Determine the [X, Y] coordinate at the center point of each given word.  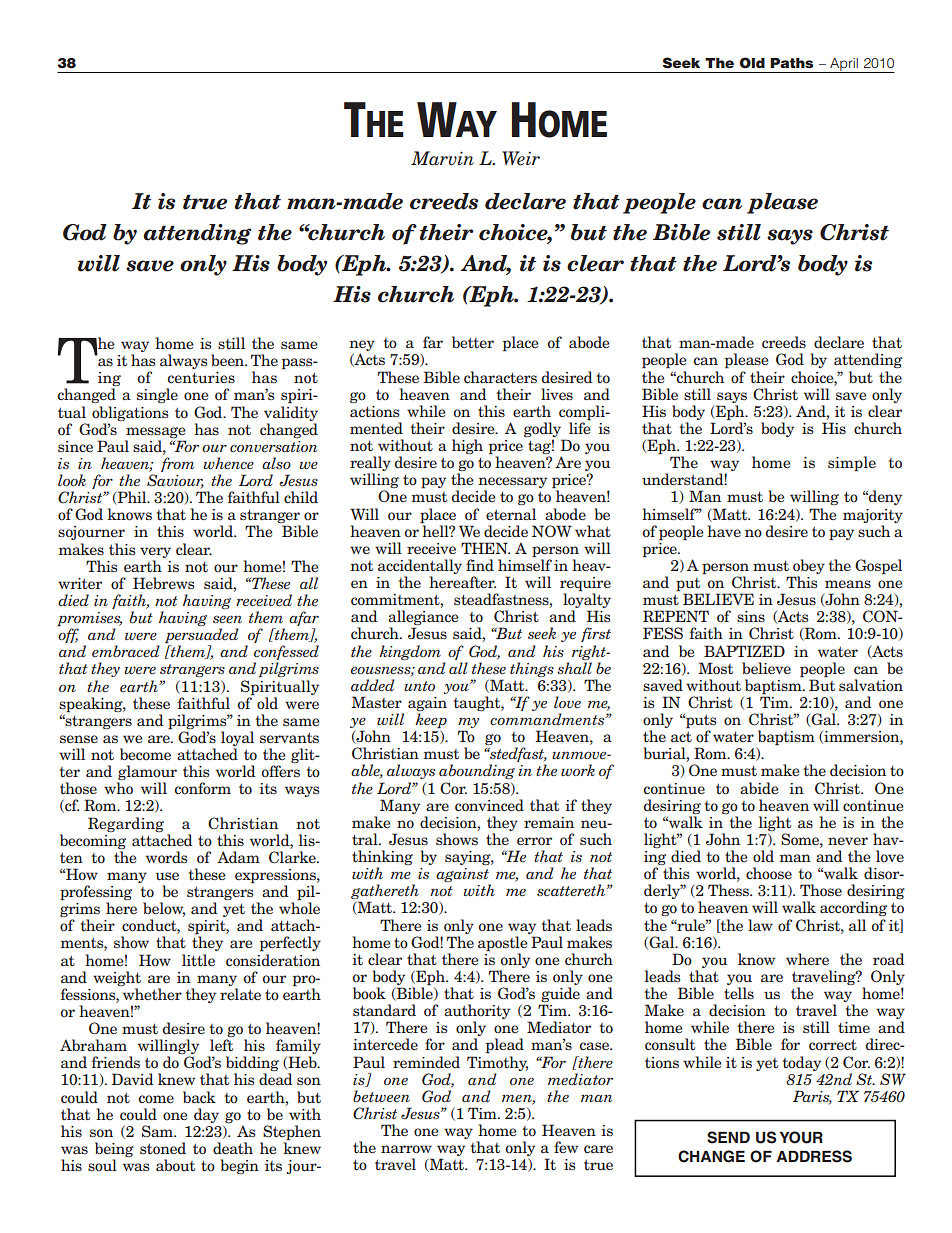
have [724, 531]
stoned [163, 1148]
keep [431, 722]
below [164, 909]
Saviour [175, 481]
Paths [791, 63]
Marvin [442, 158]
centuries [201, 378]
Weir [521, 158]
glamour [147, 774]
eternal [511, 514]
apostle [503, 944]
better [473, 342]
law [760, 925]
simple [852, 464]
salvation [871, 685]
